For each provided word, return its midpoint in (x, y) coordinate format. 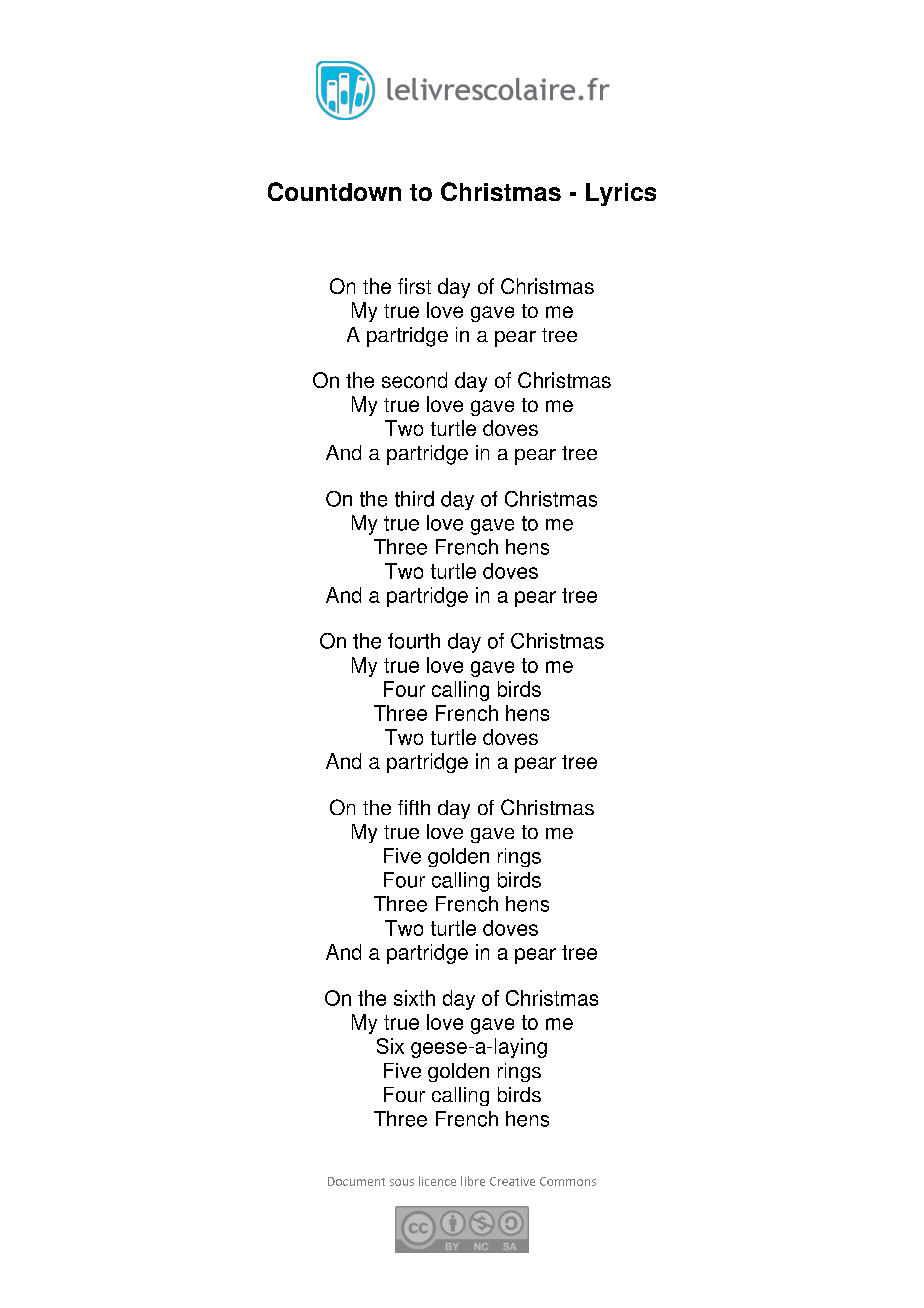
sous (402, 1182)
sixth (414, 998)
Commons (568, 1181)
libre (473, 1181)
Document (356, 1181)
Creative (512, 1181)
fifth (414, 807)
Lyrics (621, 194)
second (414, 380)
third (414, 499)
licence (437, 1181)
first (414, 286)
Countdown (334, 191)
